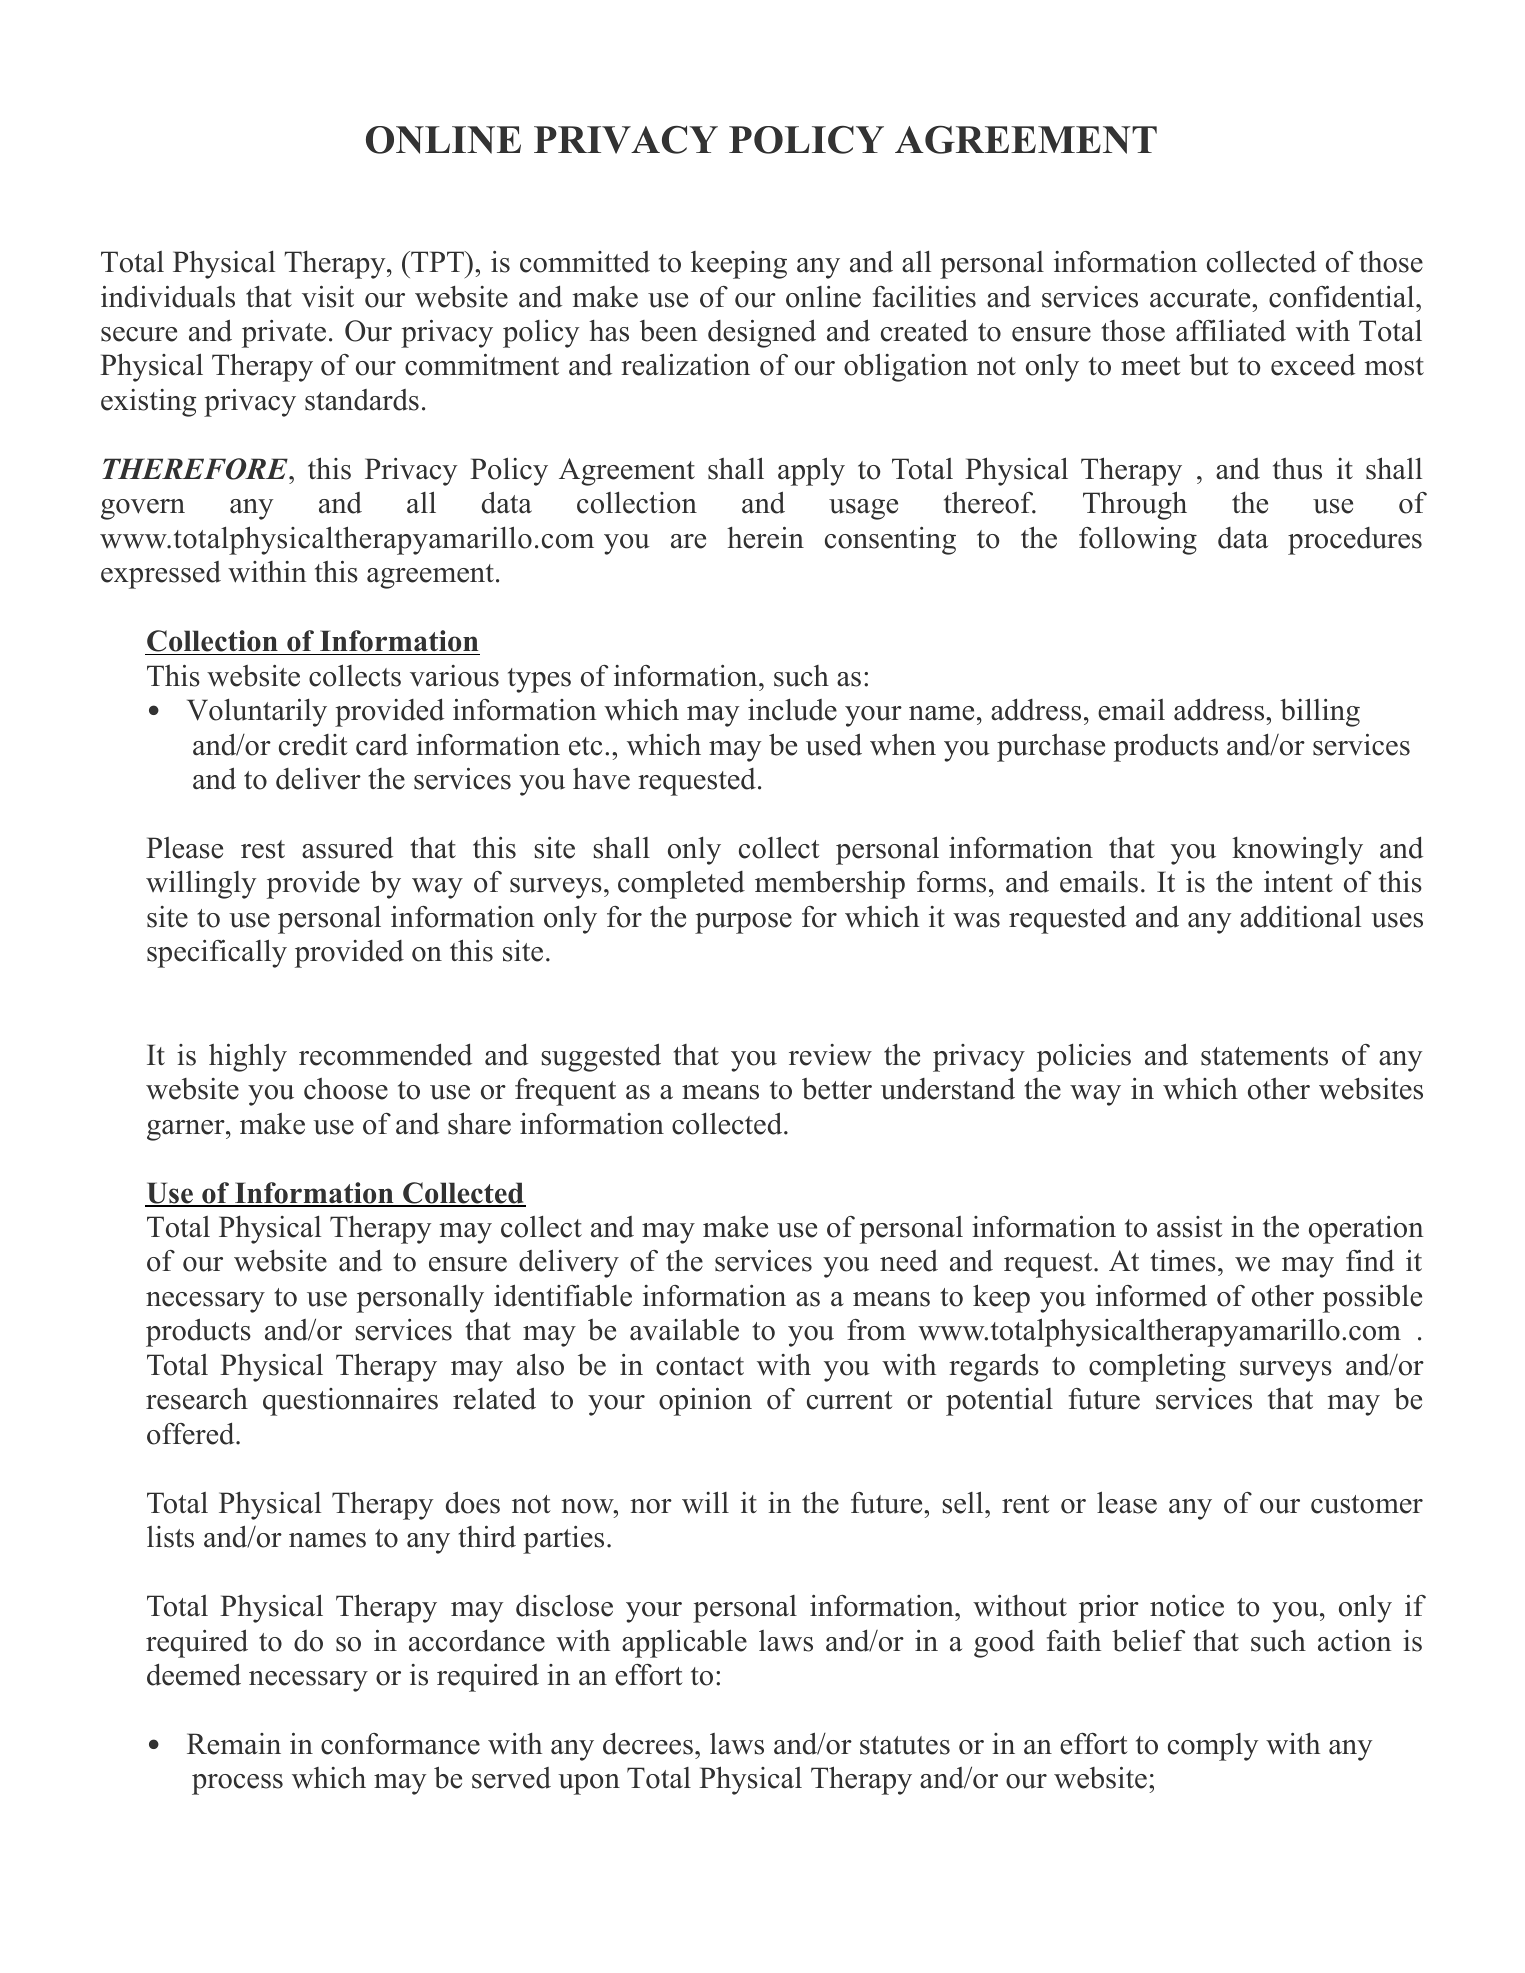  What do you see at coordinates (328, 297) in the screenshot?
I see `visit` at bounding box center [328, 297].
